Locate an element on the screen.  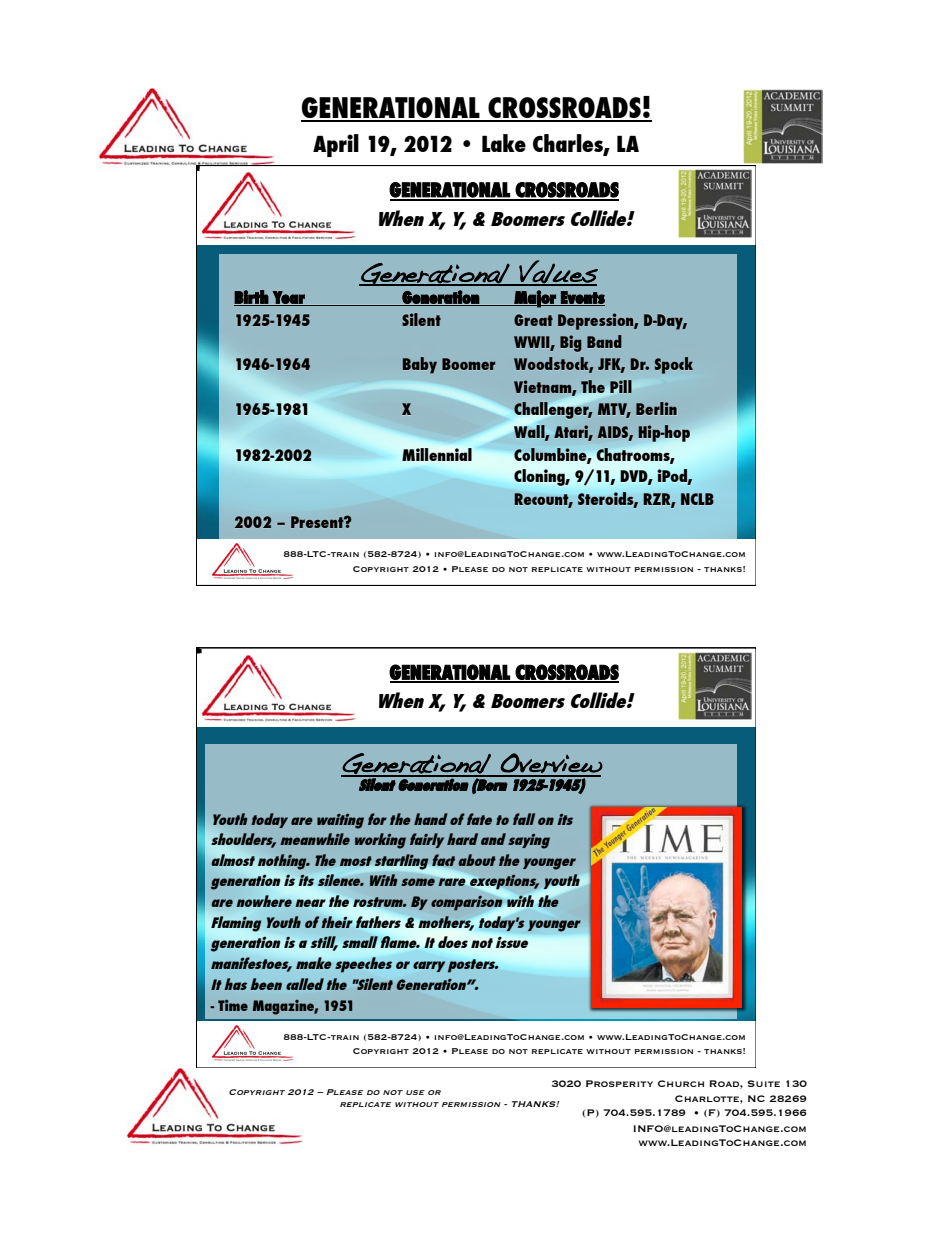
Lake is located at coordinates (504, 143).
